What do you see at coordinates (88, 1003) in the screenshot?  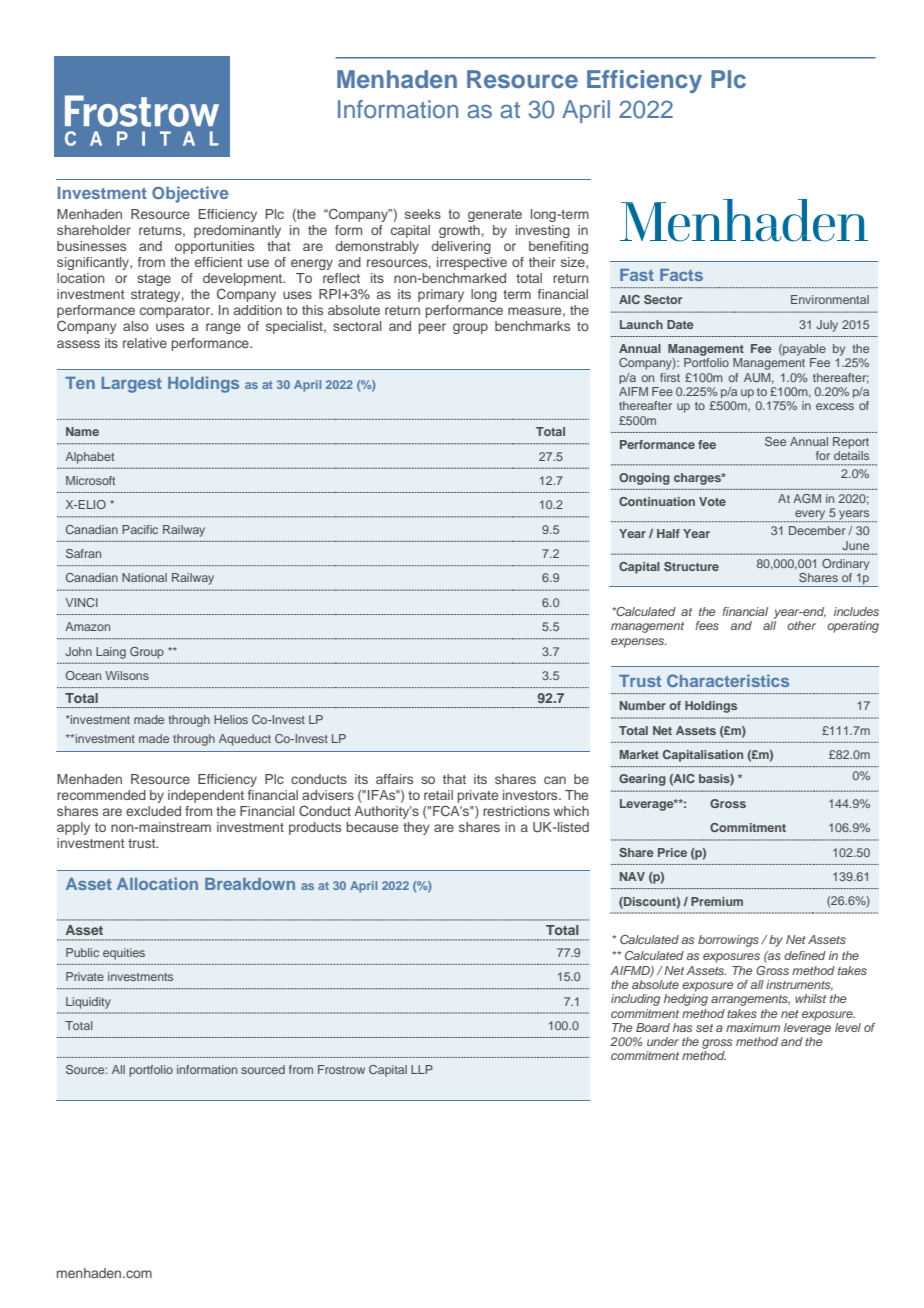 I see `Liquidity` at bounding box center [88, 1003].
